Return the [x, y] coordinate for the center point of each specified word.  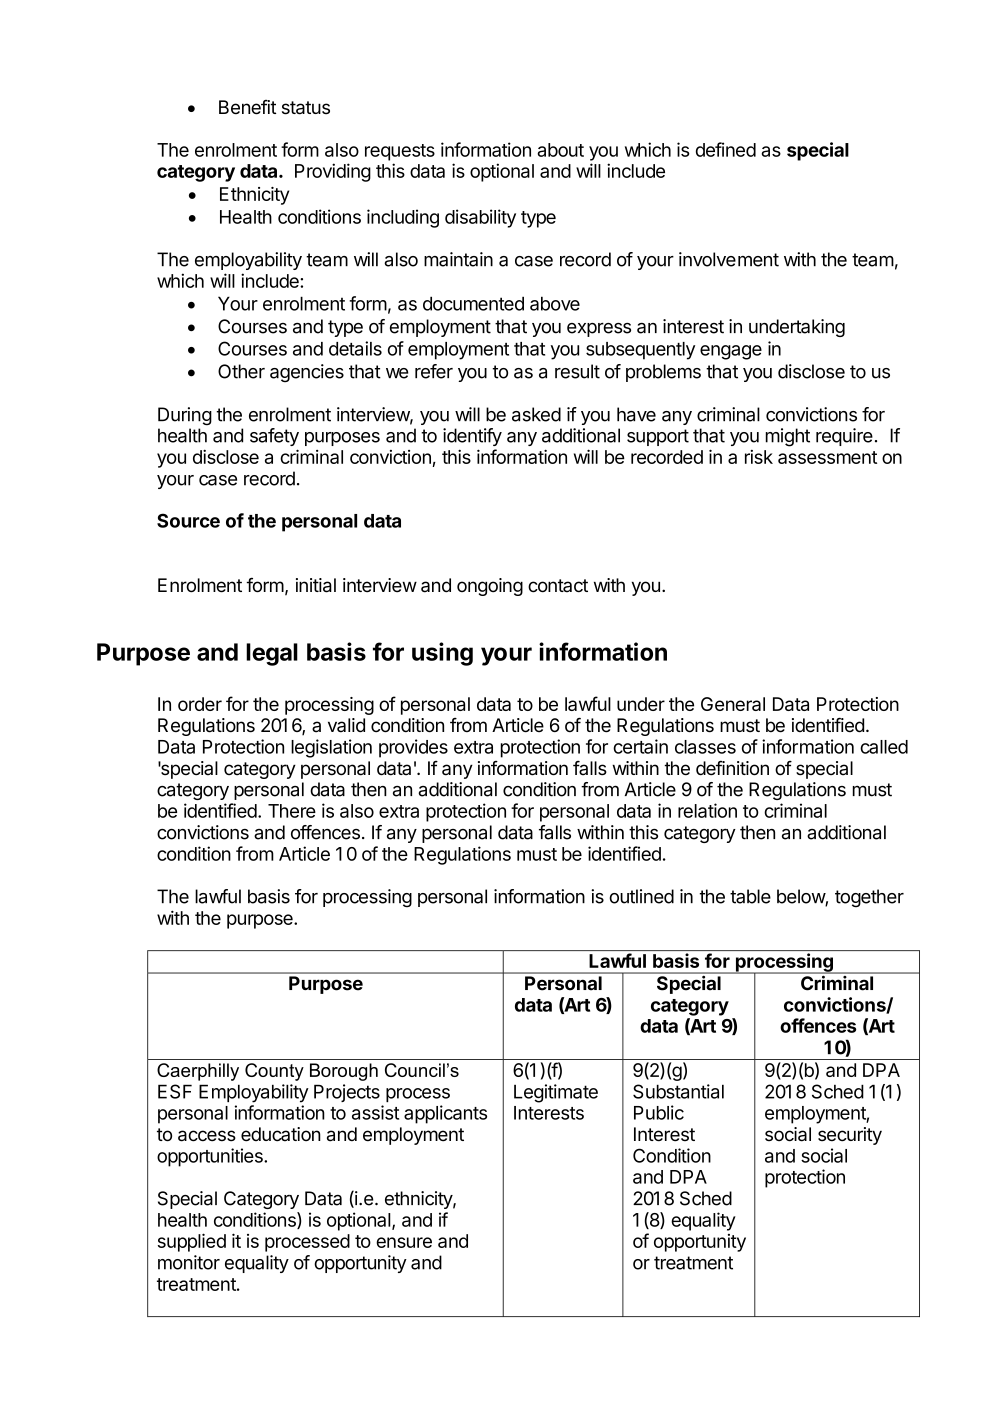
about [560, 150]
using [442, 654]
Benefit [247, 107]
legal [272, 654]
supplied [192, 1242]
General [733, 704]
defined [726, 149]
